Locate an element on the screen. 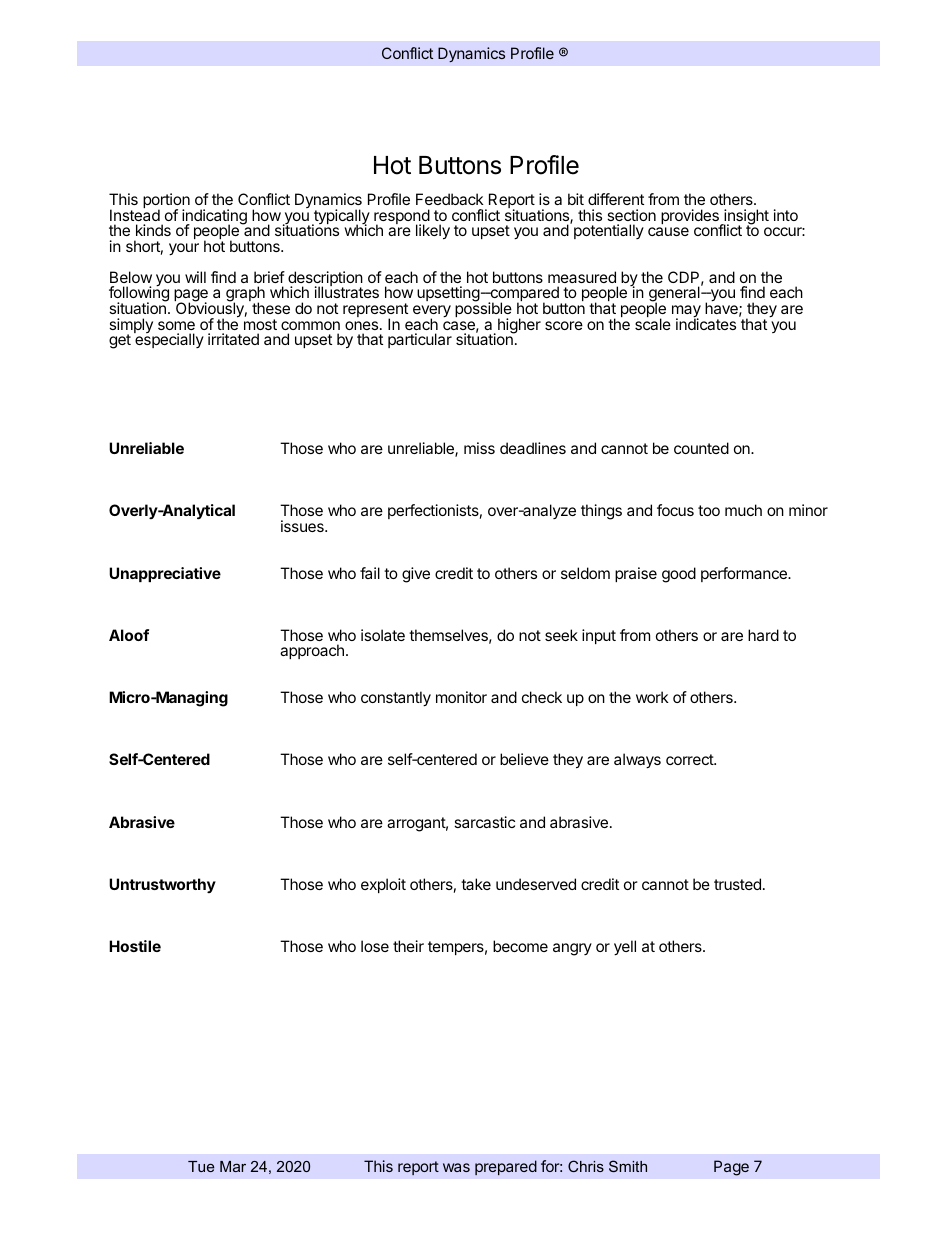  work is located at coordinates (652, 697).
